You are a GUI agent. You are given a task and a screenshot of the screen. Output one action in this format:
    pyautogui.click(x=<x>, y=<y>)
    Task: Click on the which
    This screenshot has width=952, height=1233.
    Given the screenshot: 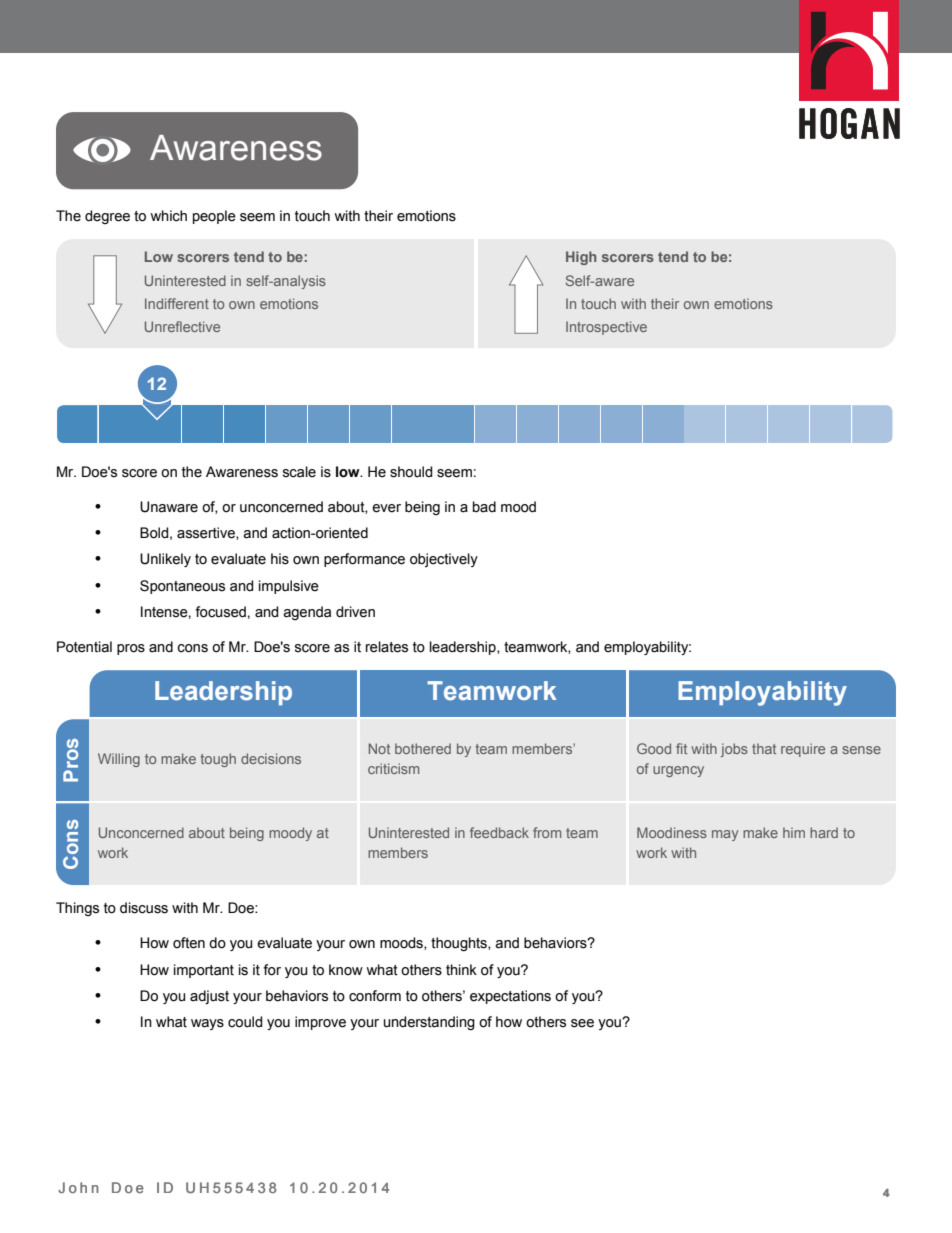 What is the action you would take?
    pyautogui.click(x=168, y=216)
